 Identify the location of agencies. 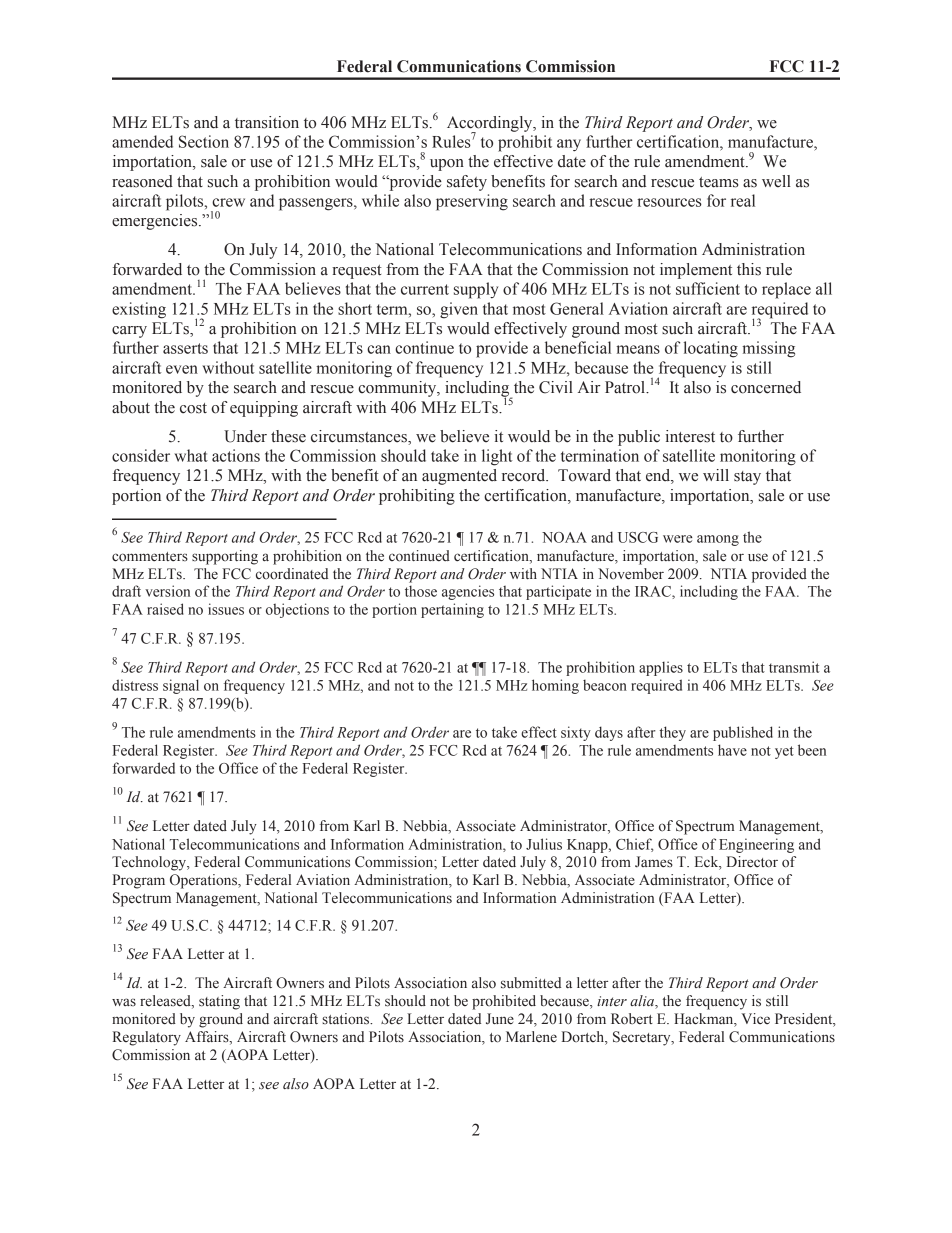
(468, 592).
